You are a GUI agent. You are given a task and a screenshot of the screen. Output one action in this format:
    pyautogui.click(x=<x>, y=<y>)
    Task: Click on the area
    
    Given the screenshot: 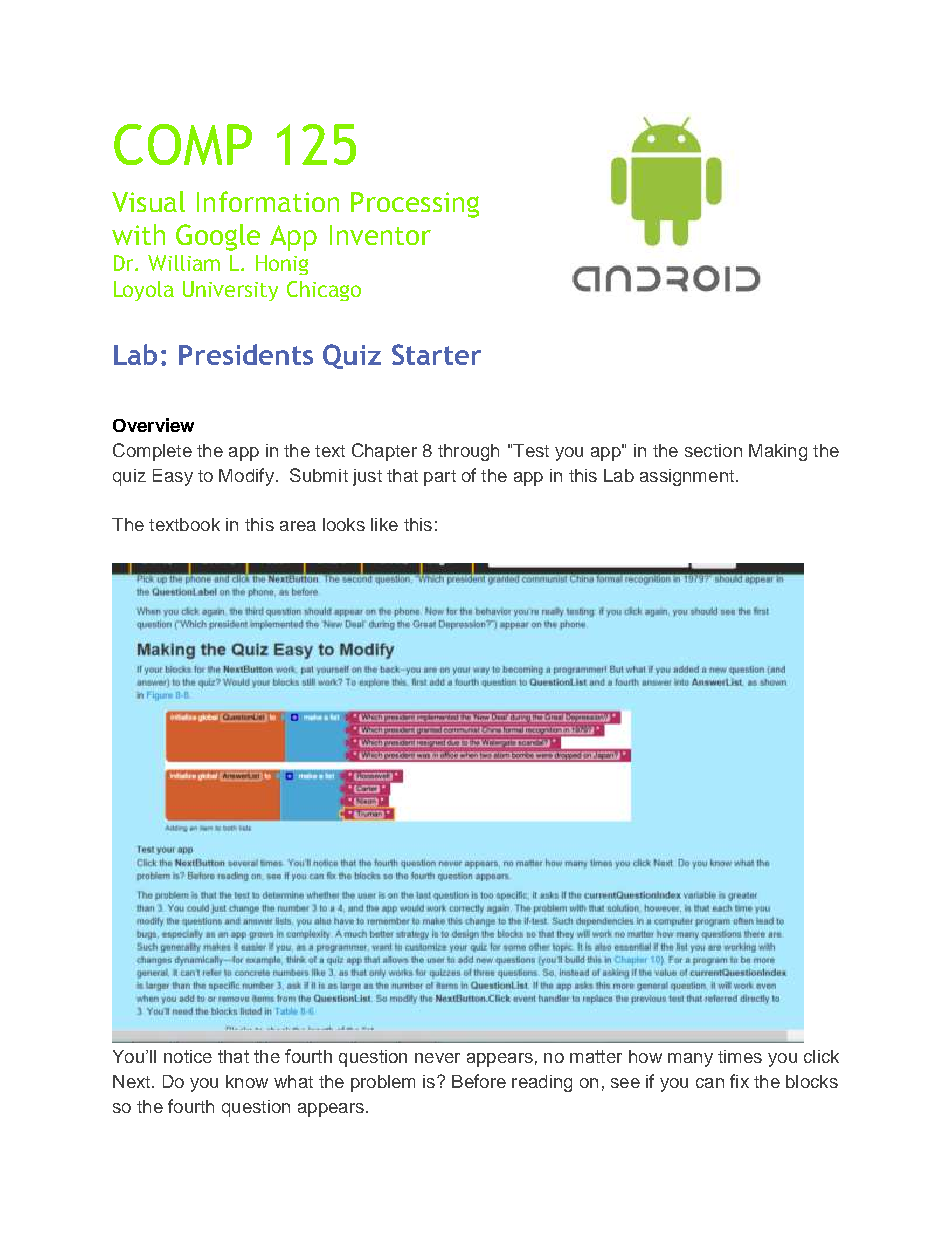 What is the action you would take?
    pyautogui.click(x=298, y=526)
